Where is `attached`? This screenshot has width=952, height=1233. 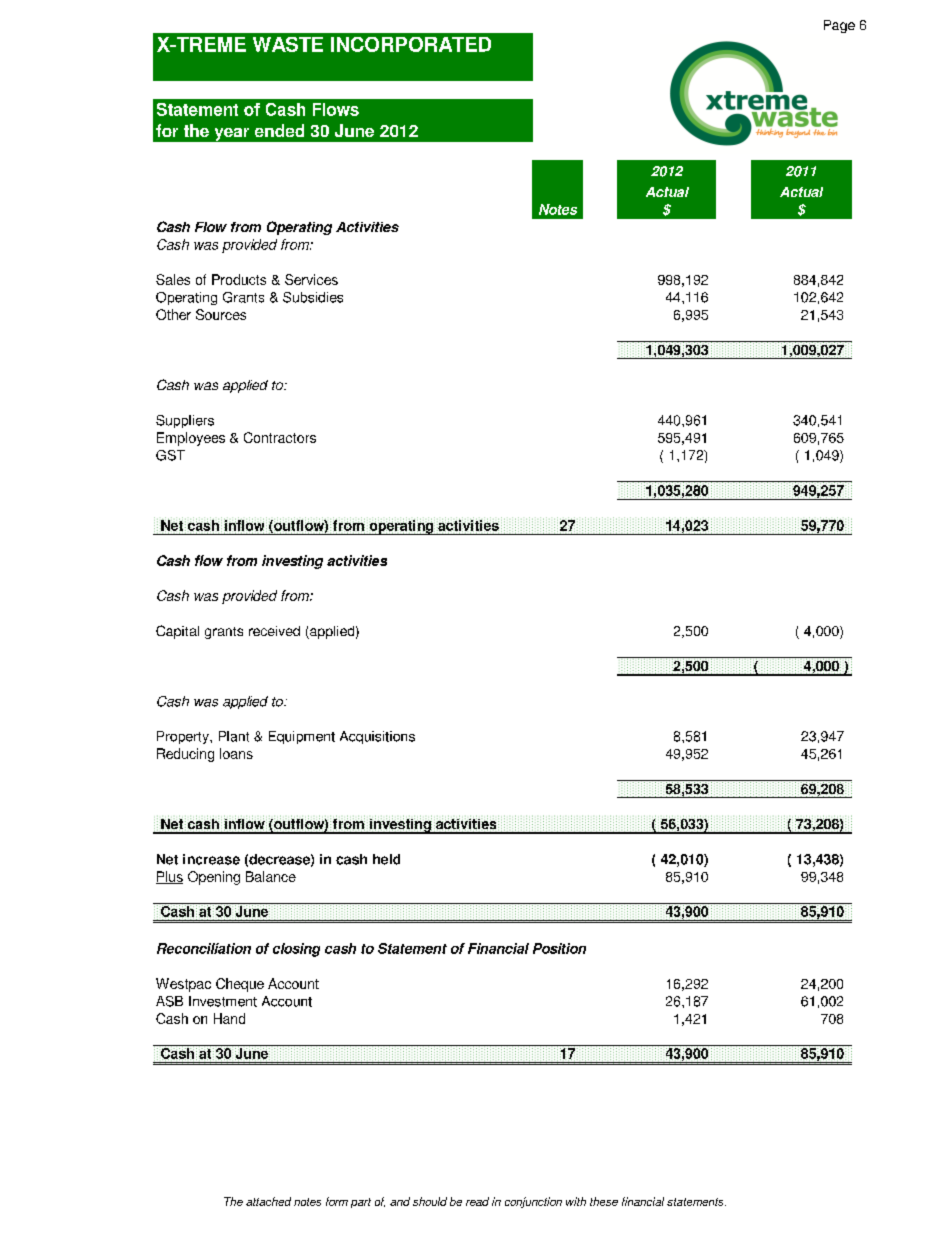
attached is located at coordinates (268, 1201).
